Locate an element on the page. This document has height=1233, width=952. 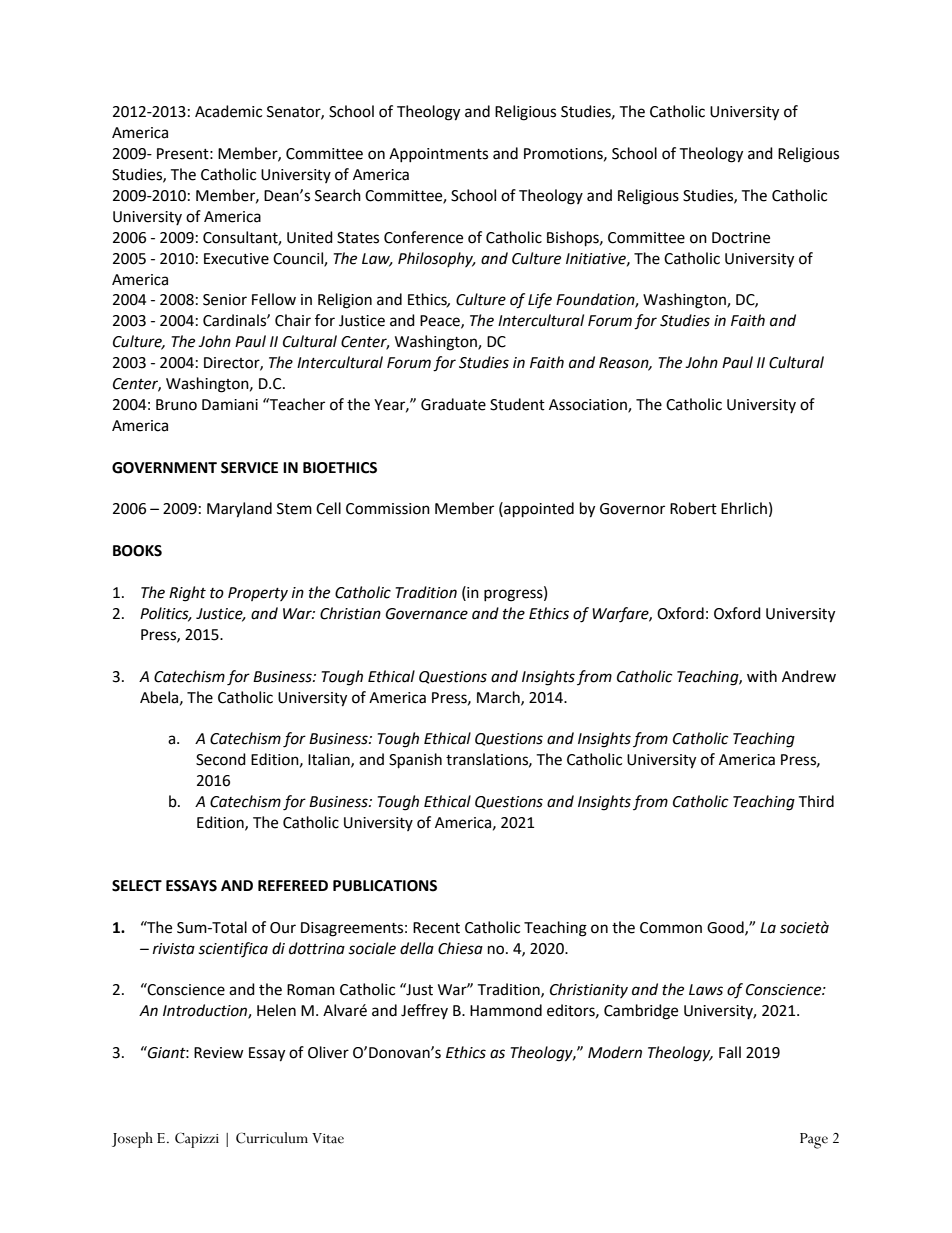
Association is located at coordinates (589, 405).
